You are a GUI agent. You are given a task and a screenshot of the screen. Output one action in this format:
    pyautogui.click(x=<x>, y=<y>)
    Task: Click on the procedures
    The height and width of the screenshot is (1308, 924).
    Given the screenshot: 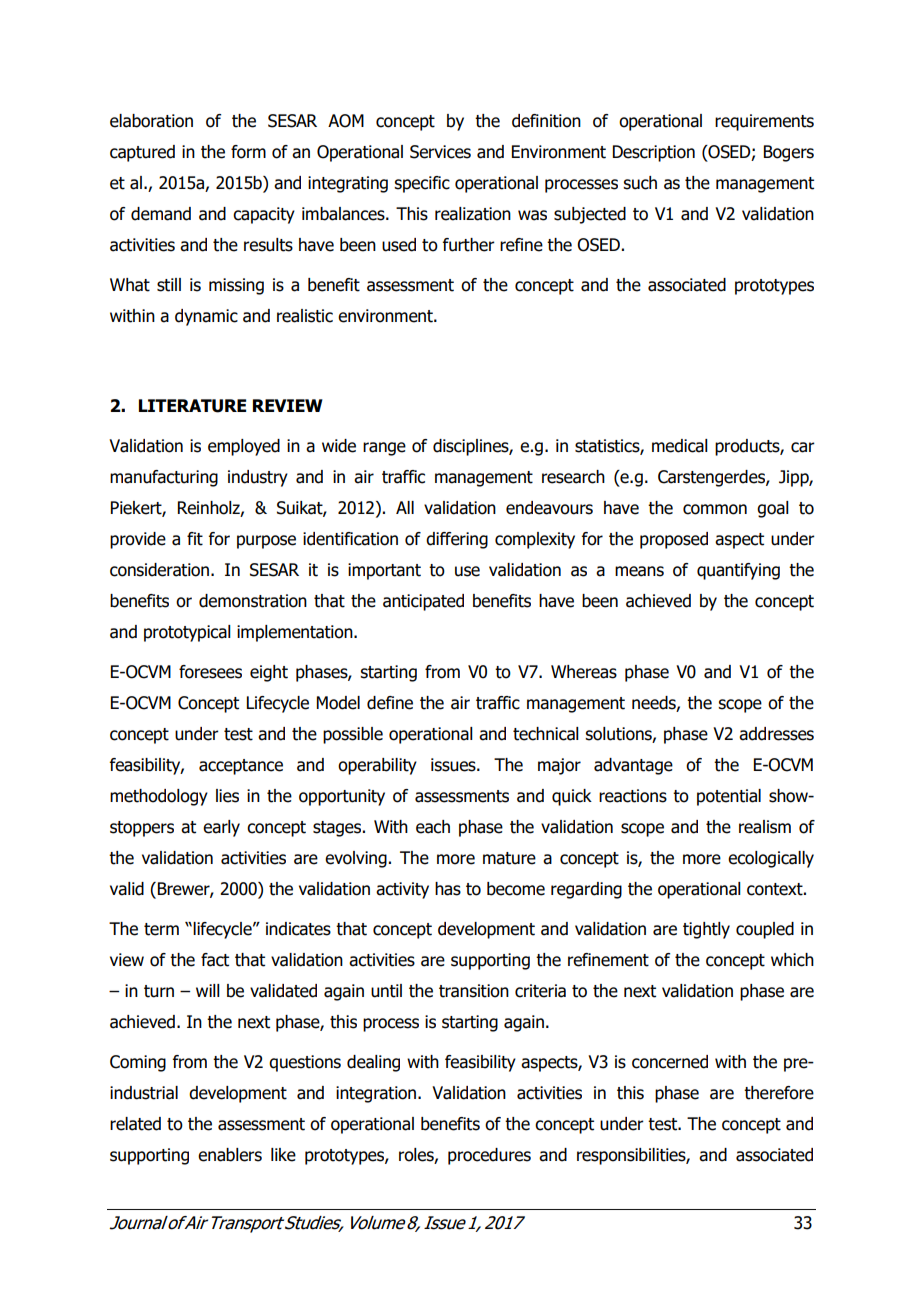 What is the action you would take?
    pyautogui.click(x=489, y=1156)
